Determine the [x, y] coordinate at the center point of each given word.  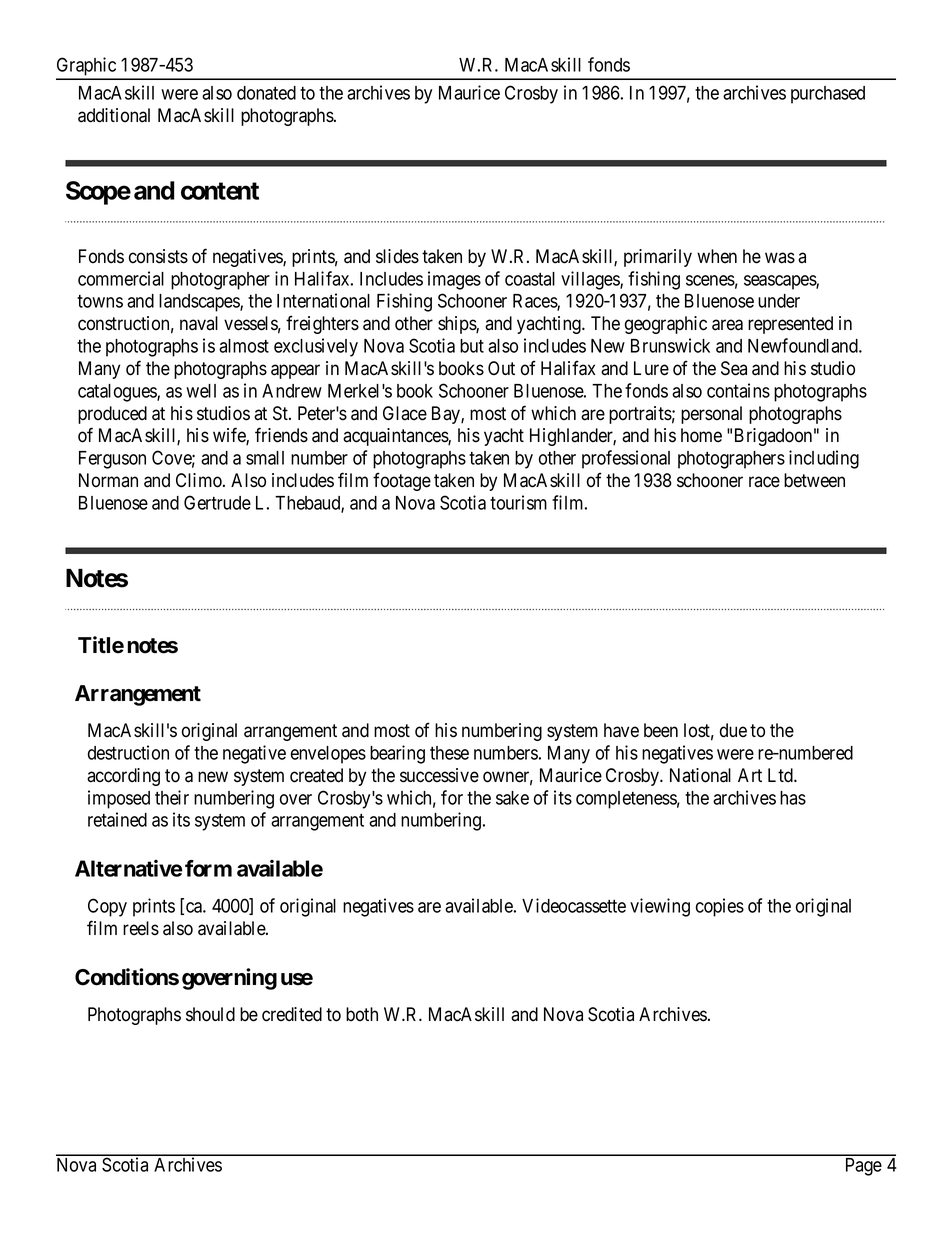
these [449, 753]
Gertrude [217, 502]
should [210, 1014]
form [208, 868]
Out [501, 368]
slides [397, 256]
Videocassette [574, 905]
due [733, 730]
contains [738, 390]
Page [864, 1167]
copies [720, 907]
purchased [828, 95]
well [201, 391]
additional [114, 115]
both [362, 1014]
